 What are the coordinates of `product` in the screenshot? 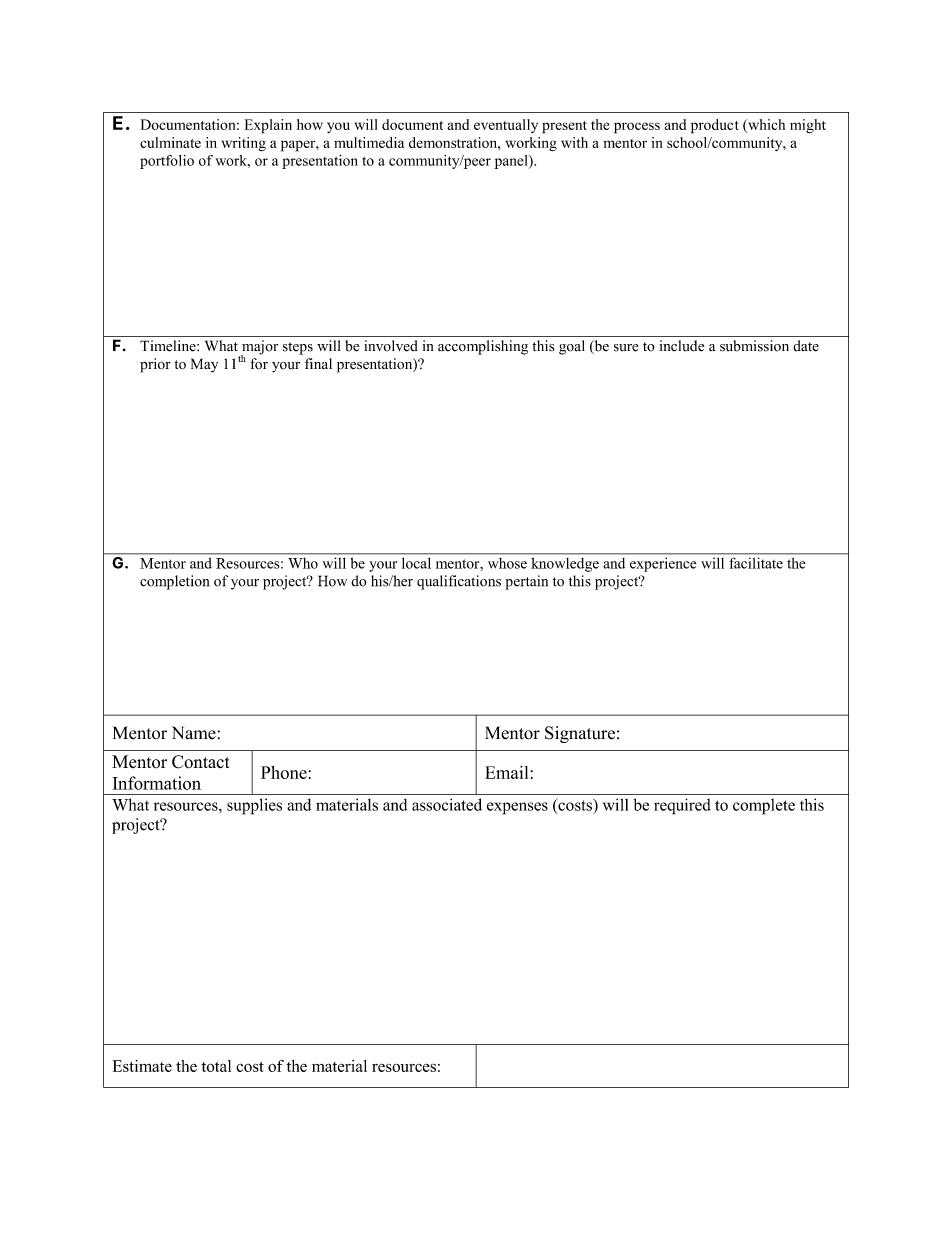 It's located at (715, 126).
